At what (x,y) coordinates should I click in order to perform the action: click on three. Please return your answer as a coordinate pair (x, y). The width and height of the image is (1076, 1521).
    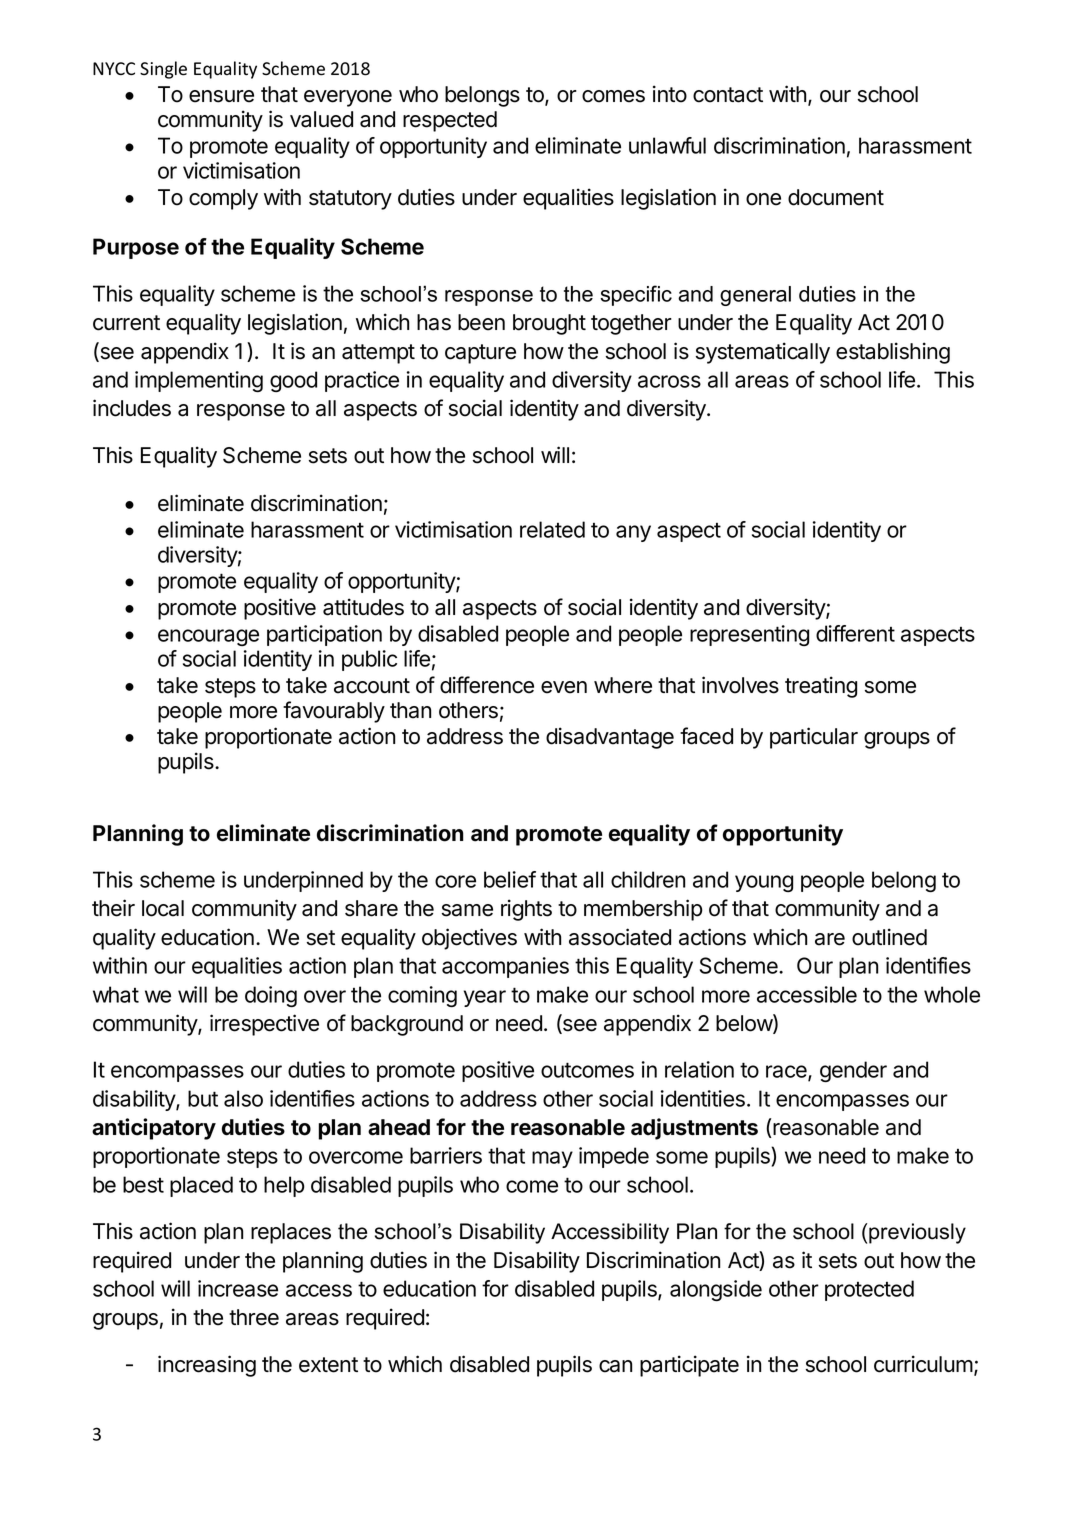
    Looking at the image, I should click on (254, 1317).
